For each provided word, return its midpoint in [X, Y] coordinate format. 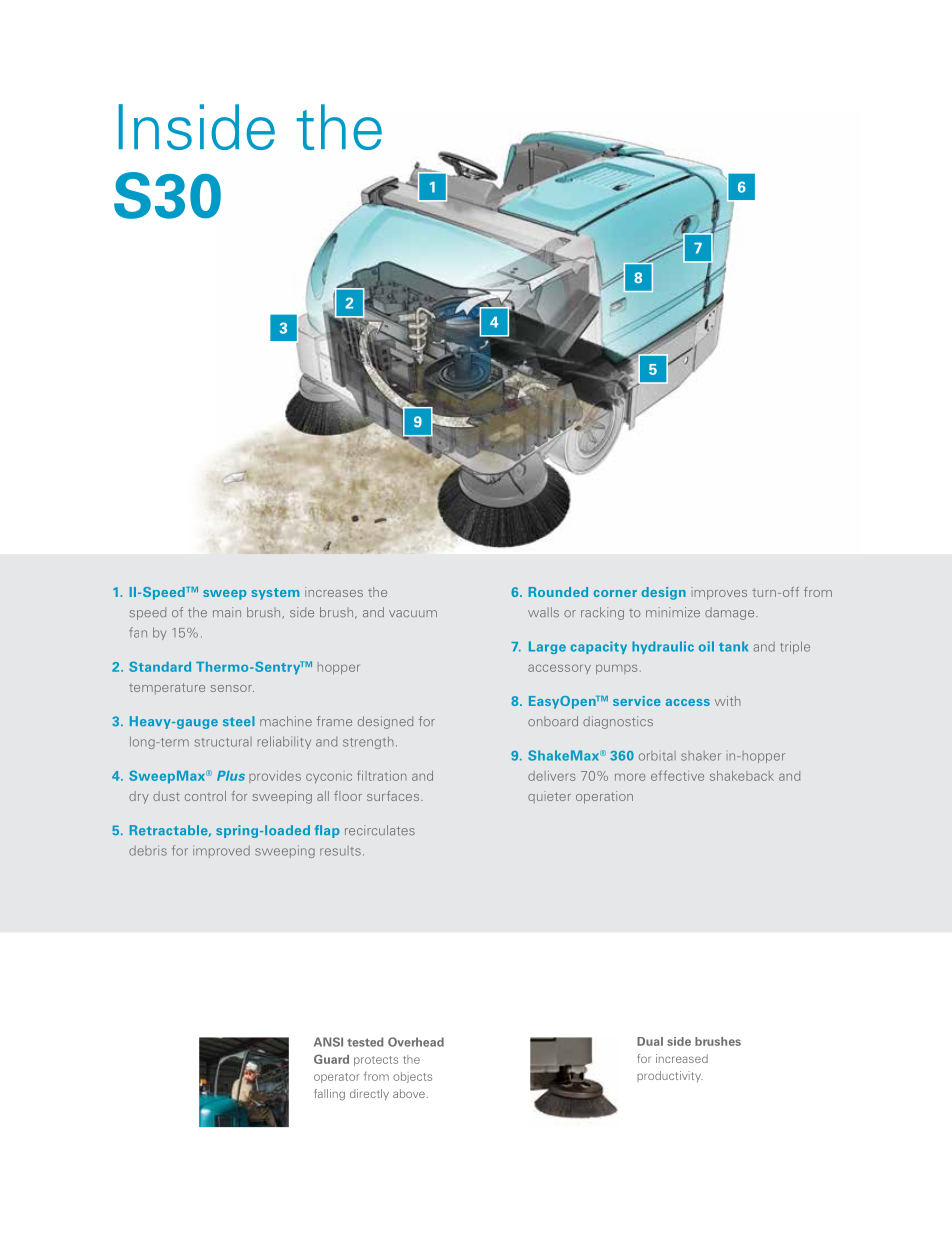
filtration [382, 776]
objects [412, 1077]
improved [221, 851]
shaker [701, 756]
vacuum [413, 614]
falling [329, 1094]
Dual [650, 1041]
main [227, 612]
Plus [231, 776]
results [340, 851]
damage [731, 613]
